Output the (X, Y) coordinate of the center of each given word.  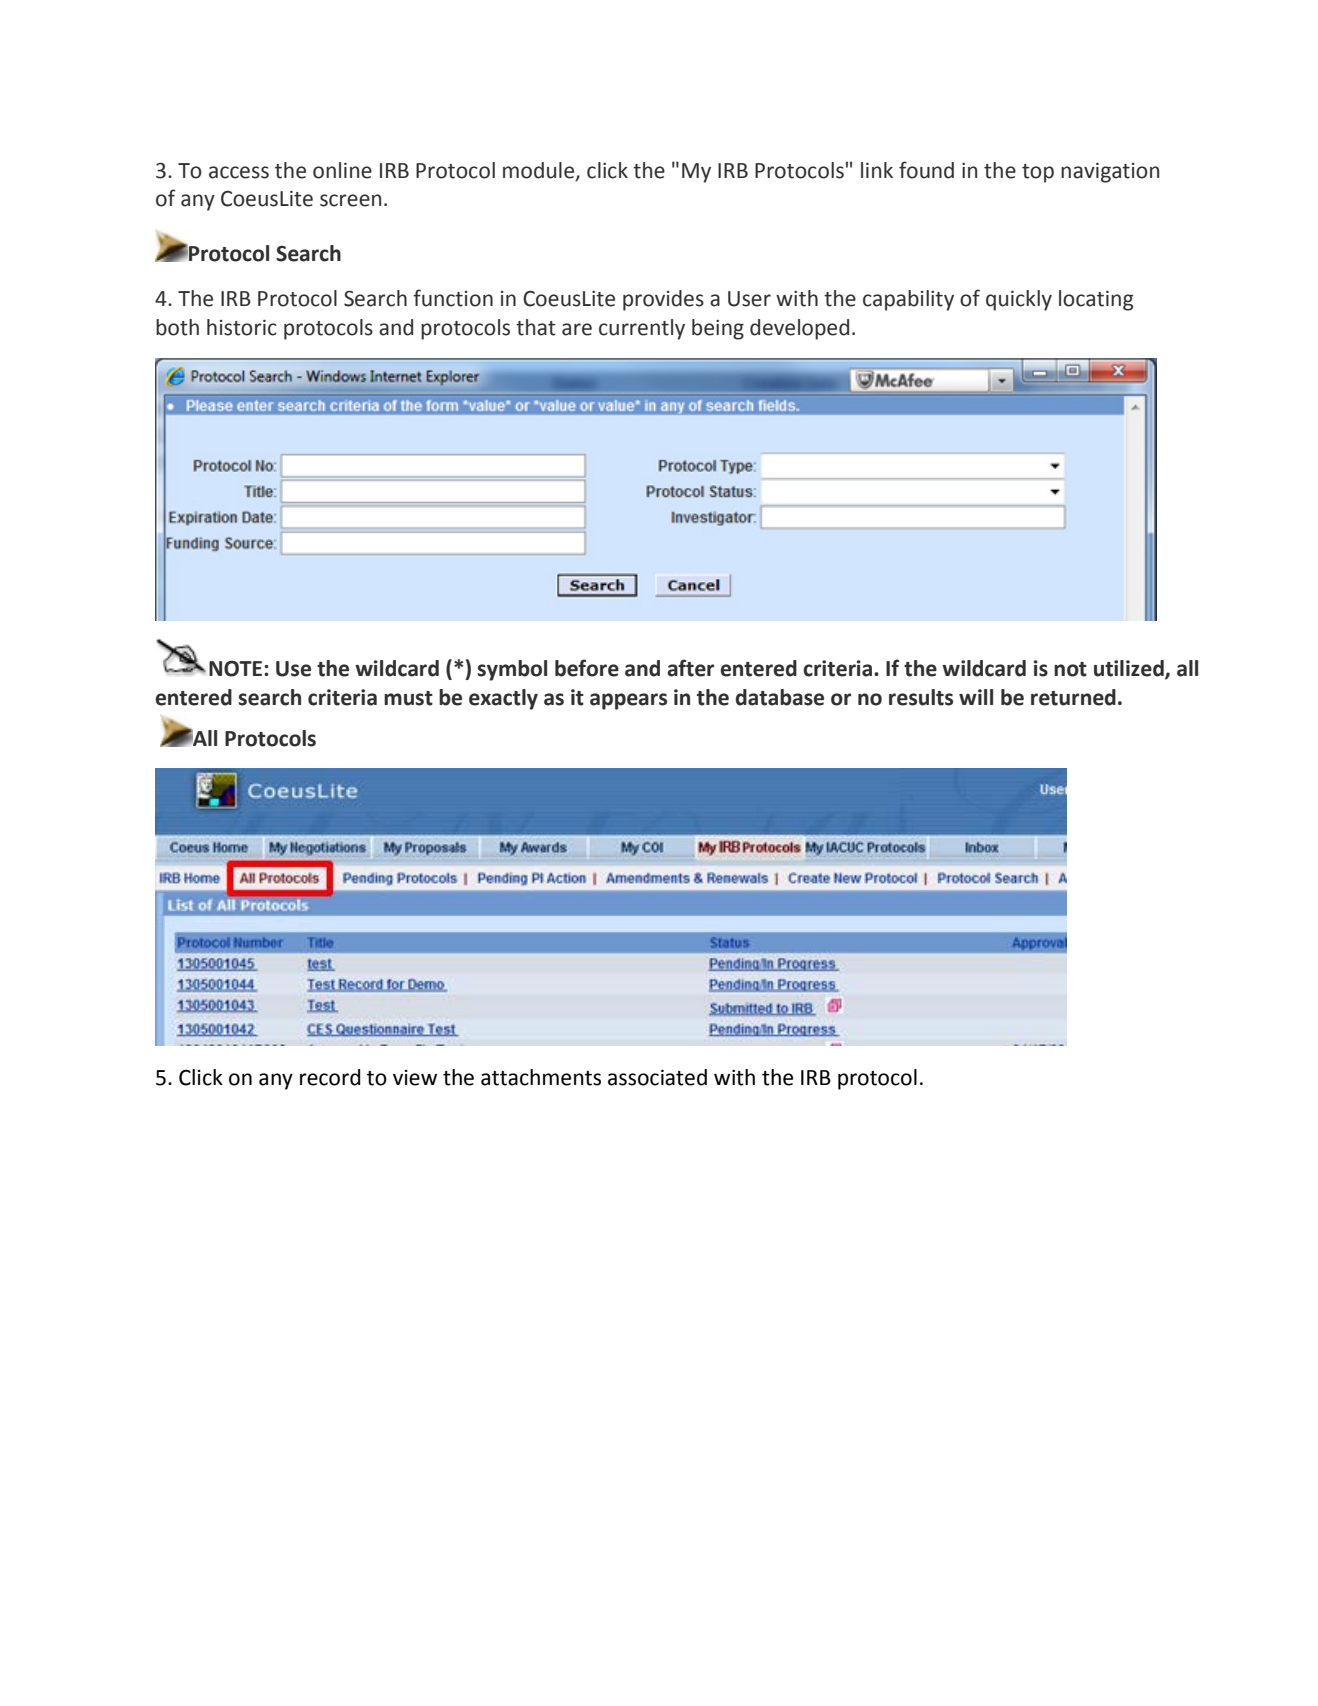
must (408, 698)
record (330, 1077)
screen (350, 200)
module (540, 171)
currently (642, 329)
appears (628, 701)
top (1038, 173)
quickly (1019, 300)
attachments (541, 1077)
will (976, 697)
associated (657, 1077)
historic (242, 327)
